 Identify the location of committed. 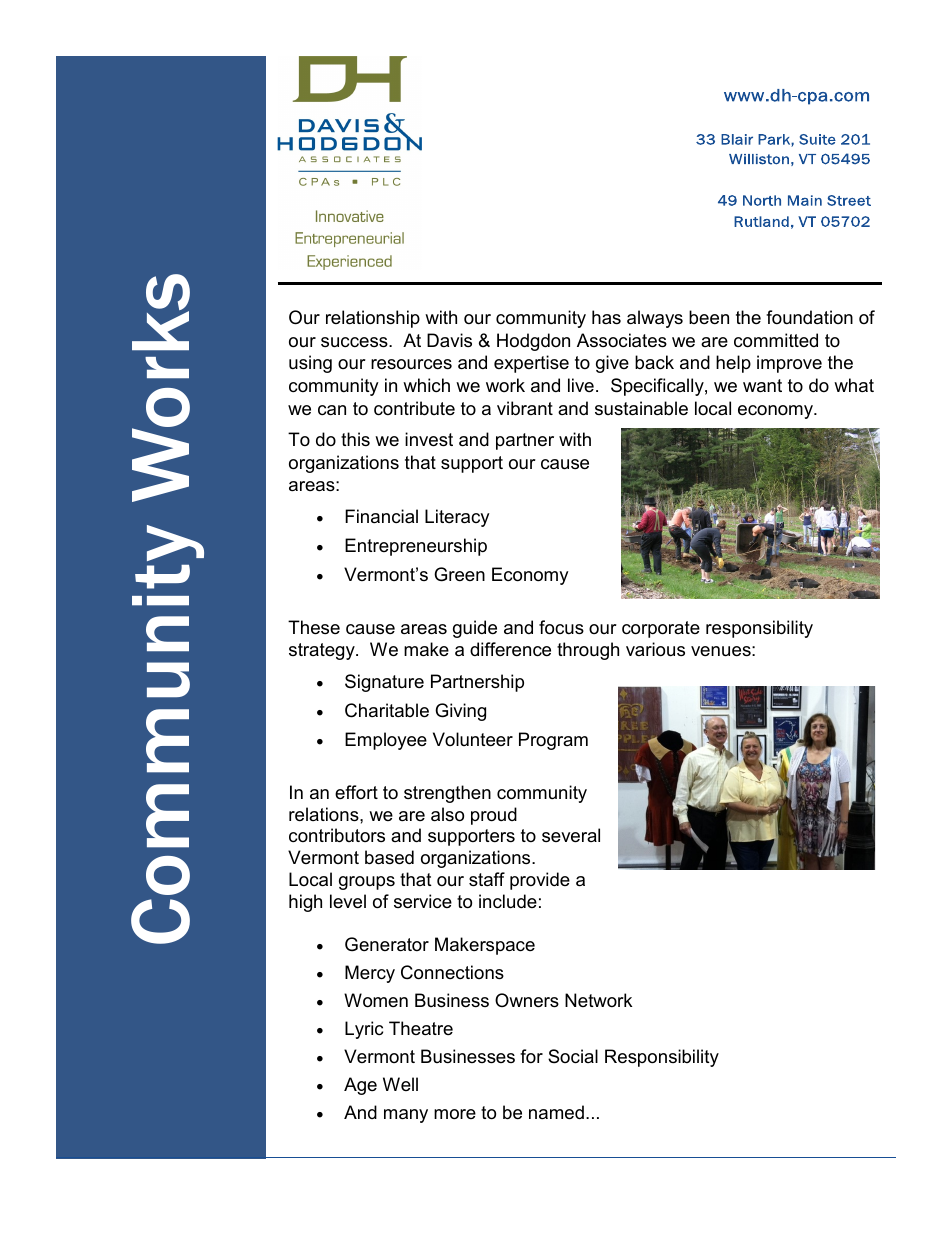
(776, 340).
